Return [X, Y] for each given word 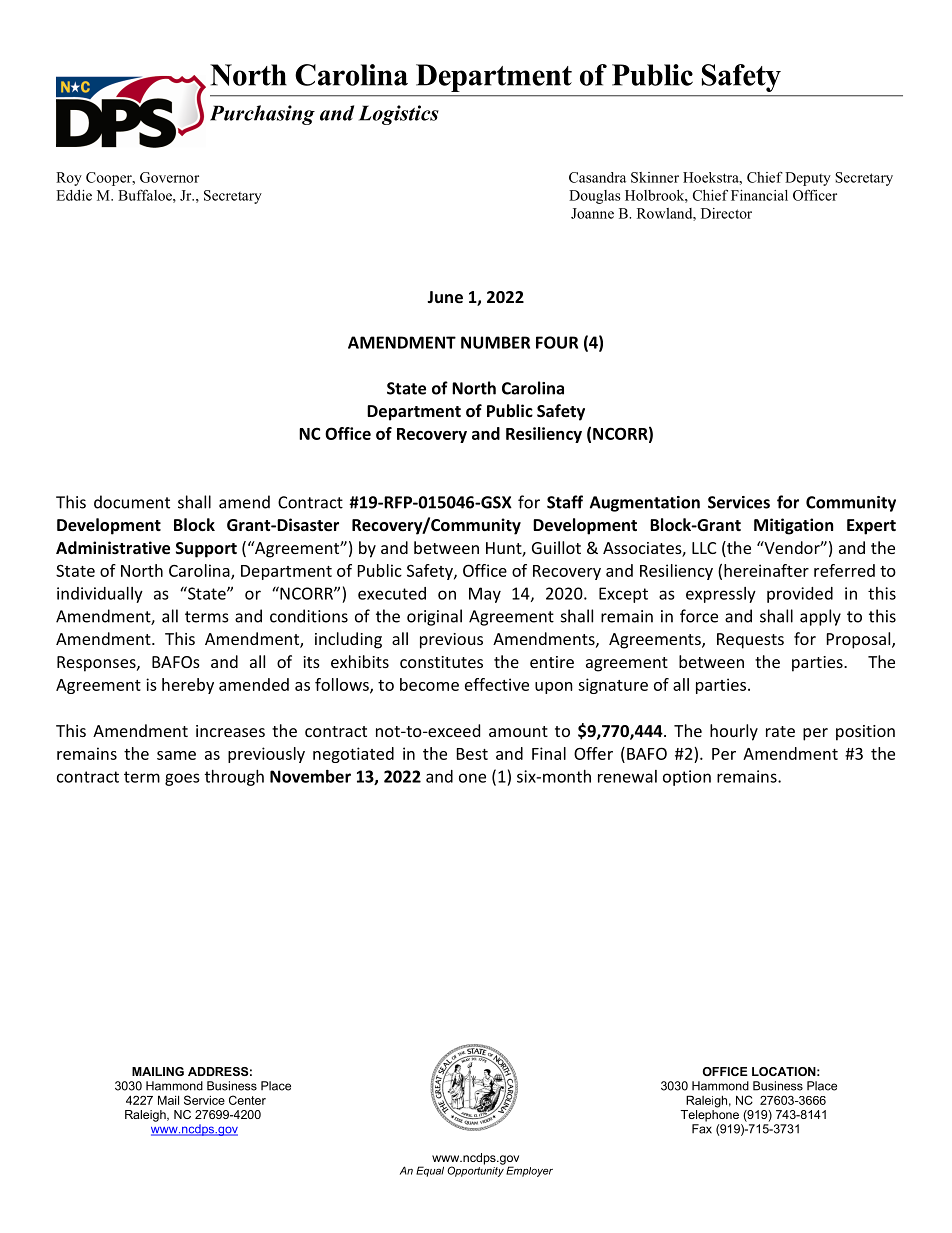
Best [472, 754]
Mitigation [793, 526]
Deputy [808, 179]
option [687, 778]
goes [182, 779]
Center [247, 1100]
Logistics [399, 115]
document [132, 502]
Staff [565, 502]
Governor [169, 177]
